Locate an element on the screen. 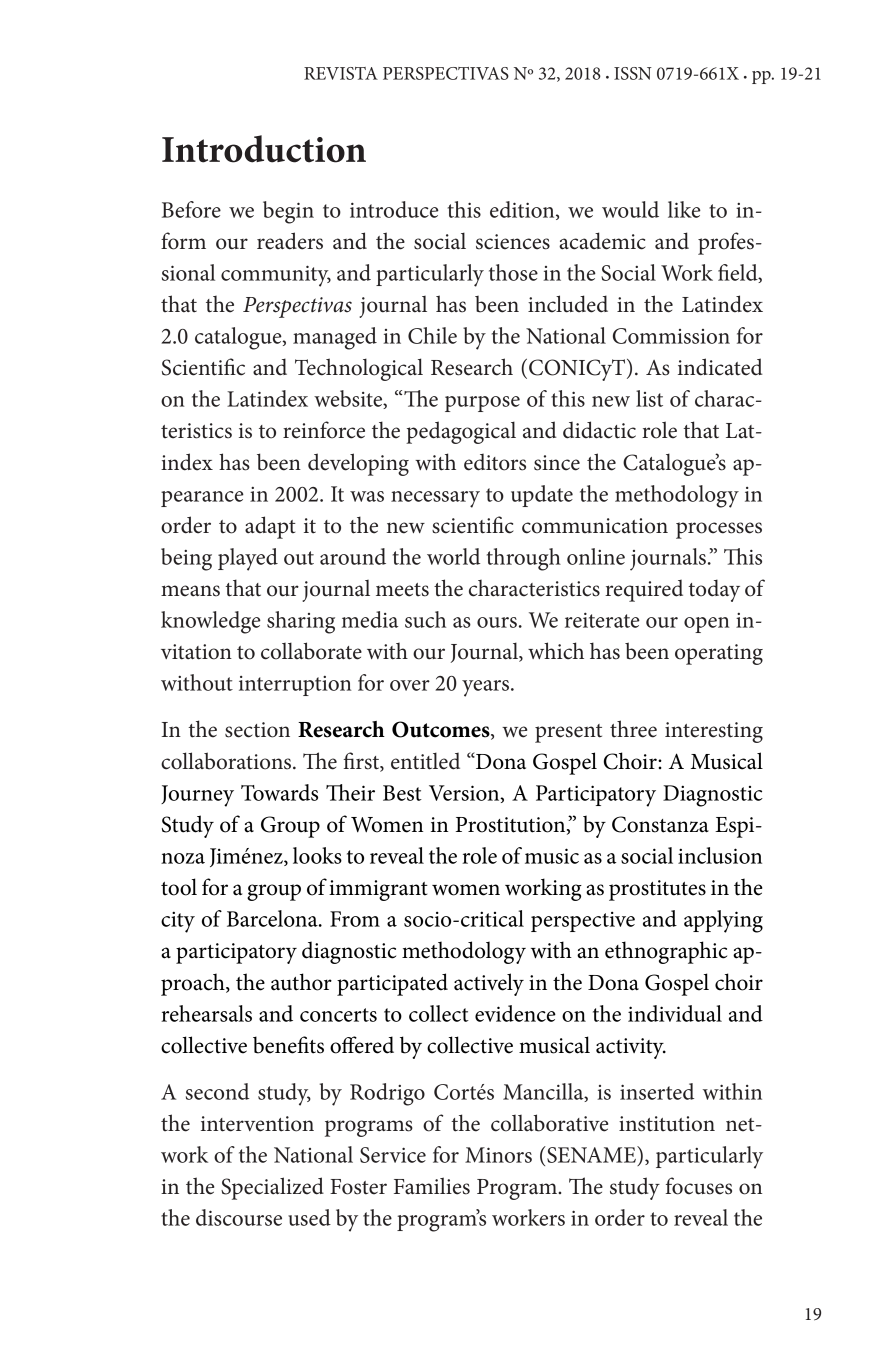 The width and height of the screenshot is (894, 1372). knowledge is located at coordinates (211, 622).
